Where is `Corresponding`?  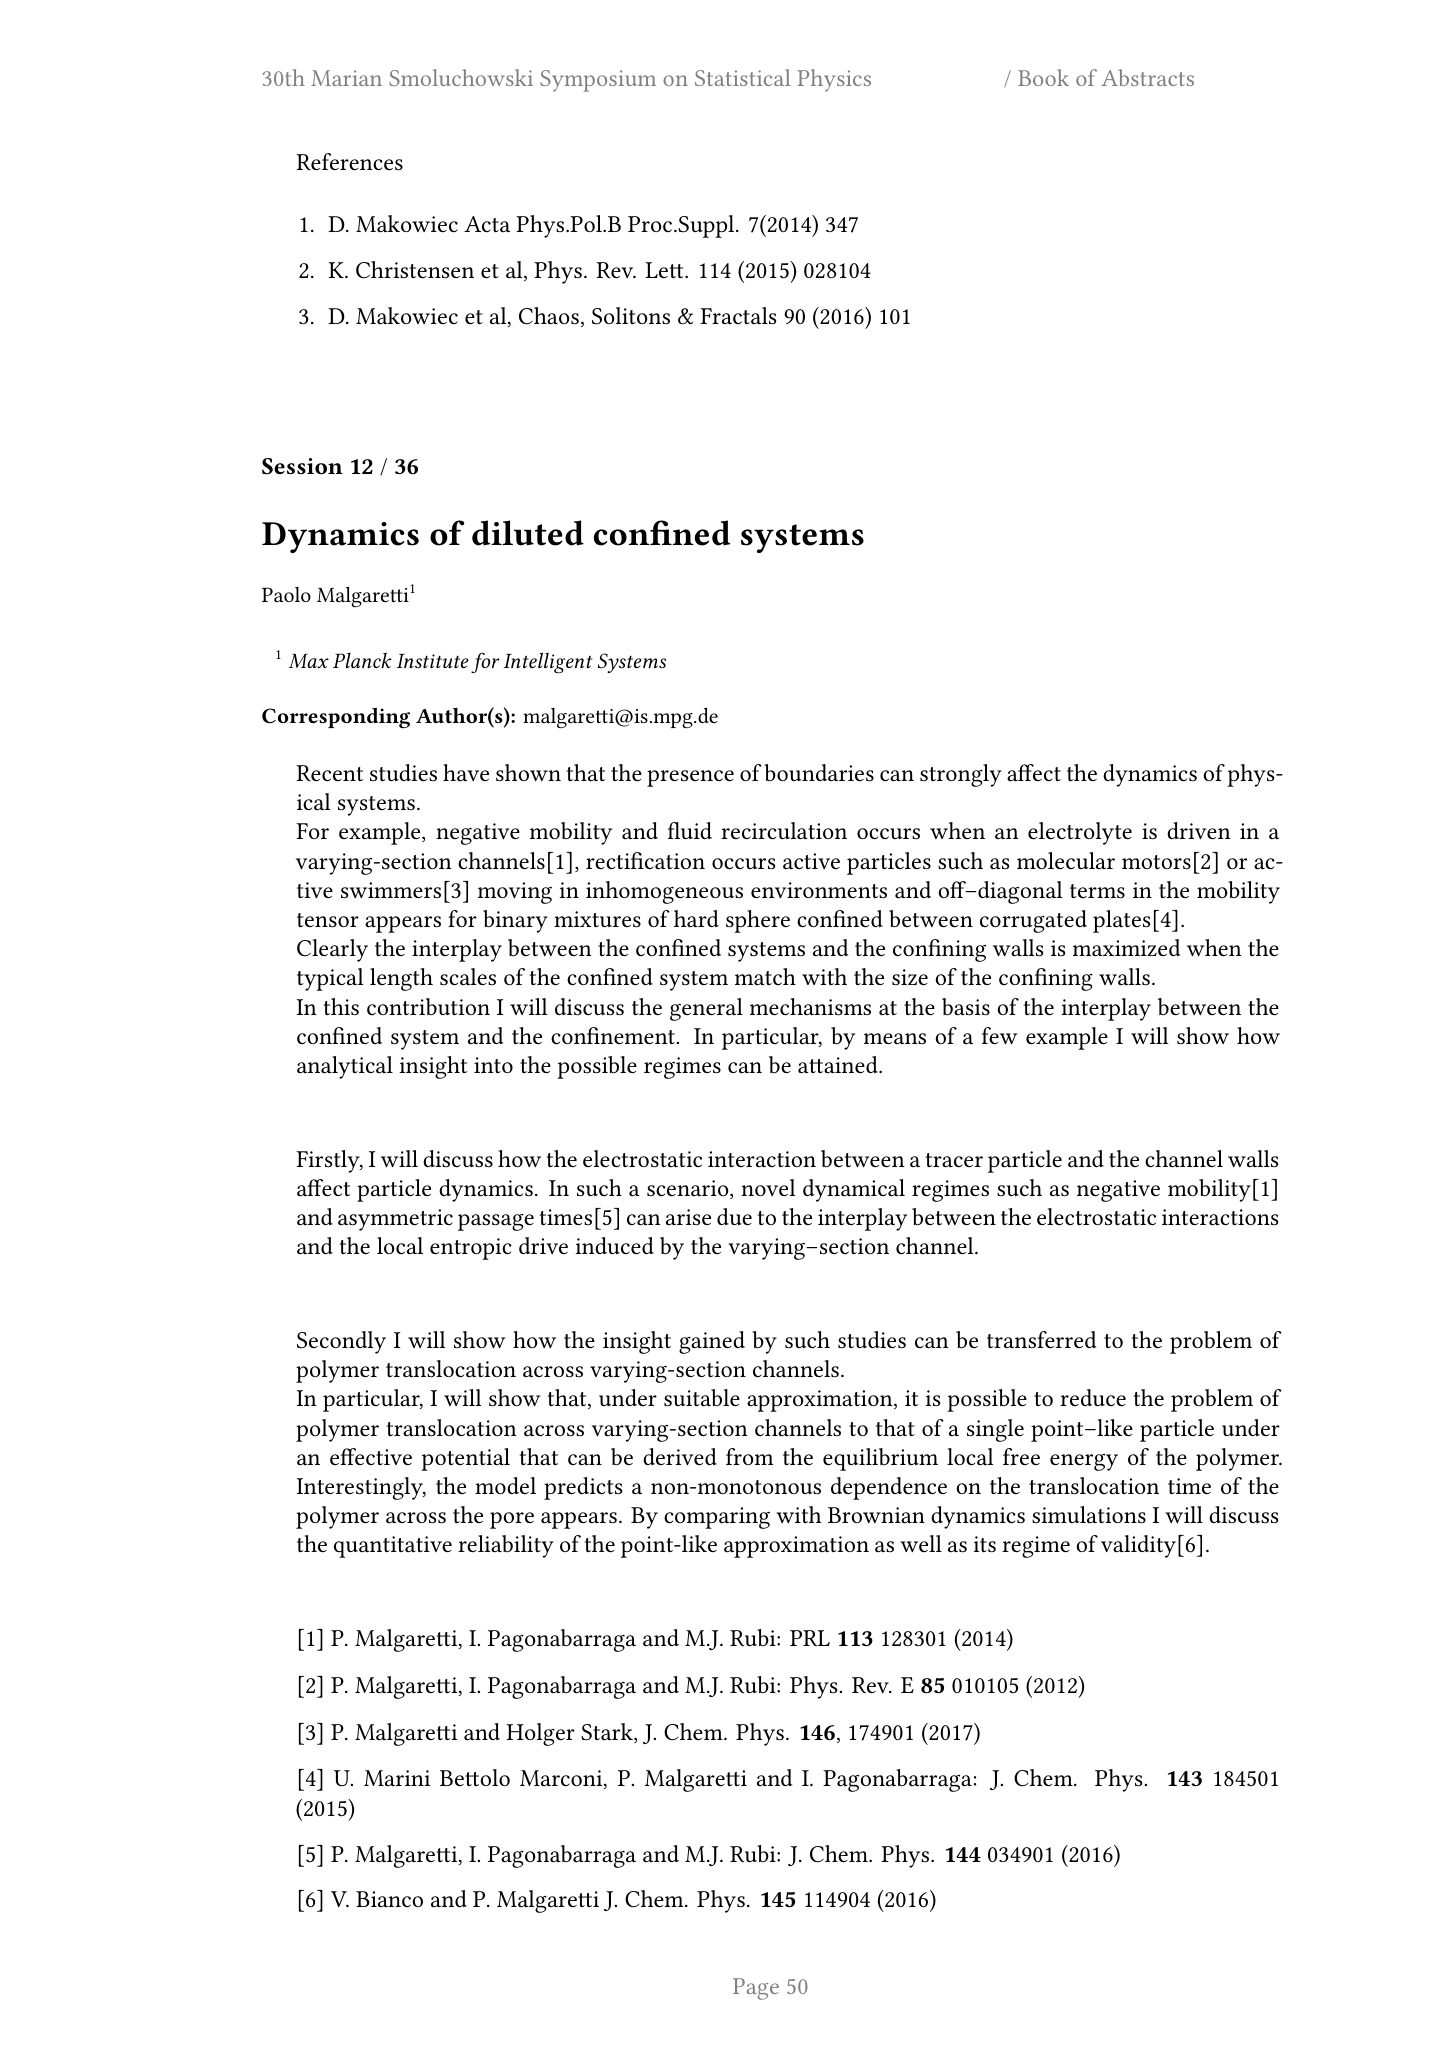 Corresponding is located at coordinates (336, 718).
